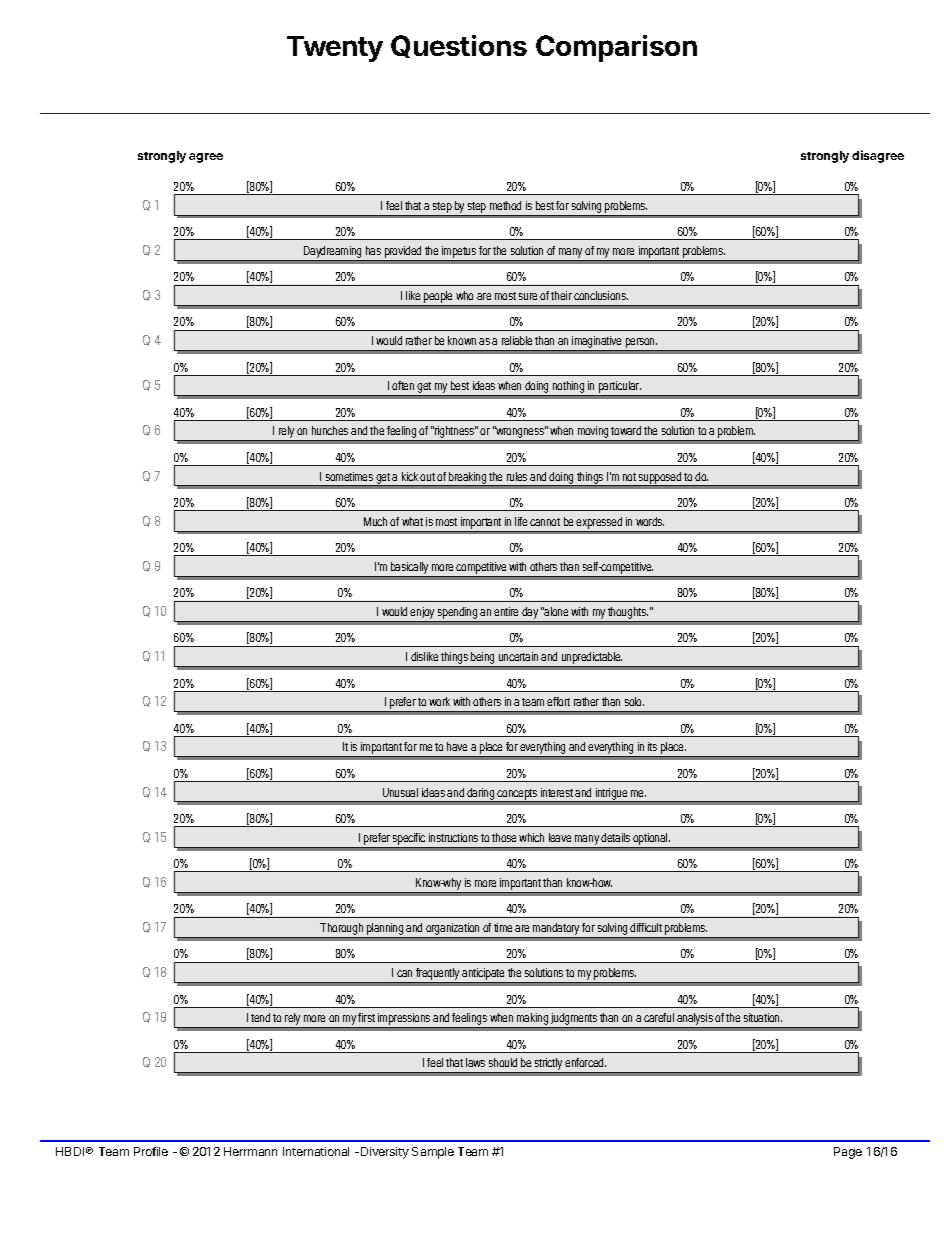 The width and height of the document is (952, 1233). What do you see at coordinates (400, 792) in the document?
I see `Unusual` at bounding box center [400, 792].
